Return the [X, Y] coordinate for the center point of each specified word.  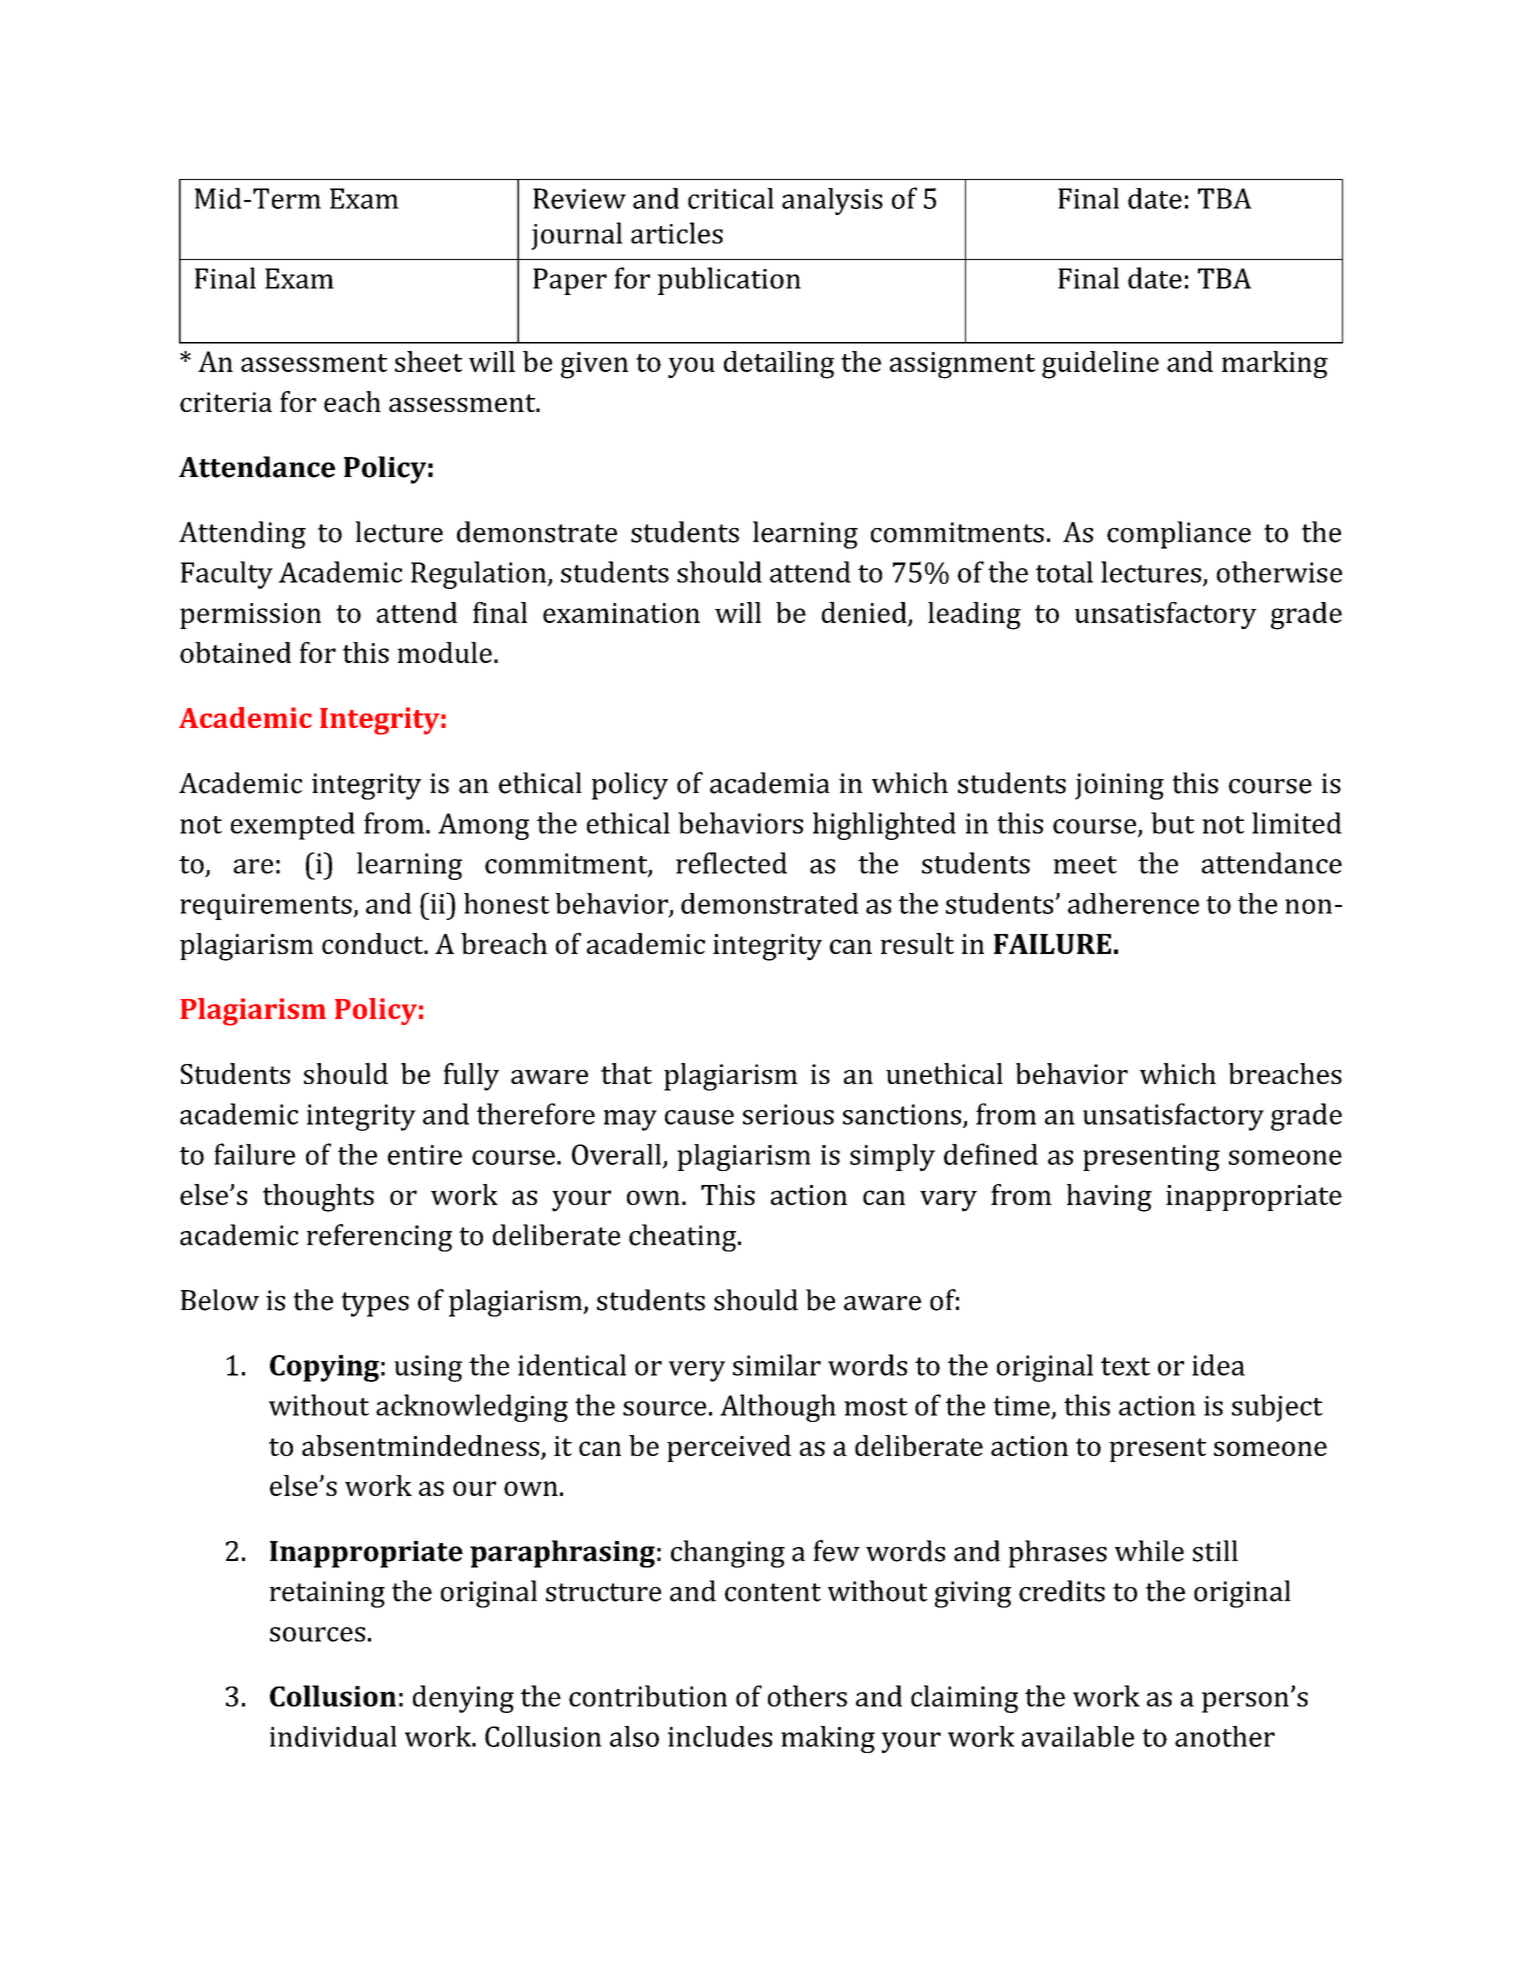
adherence [1133, 903]
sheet [428, 361]
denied [865, 613]
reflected [731, 863]
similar [777, 1365]
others [807, 1696]
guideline [1100, 365]
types [375, 1304]
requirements [267, 907]
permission [250, 616]
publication [729, 281]
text [1125, 1366]
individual [333, 1736]
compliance [1179, 535]
